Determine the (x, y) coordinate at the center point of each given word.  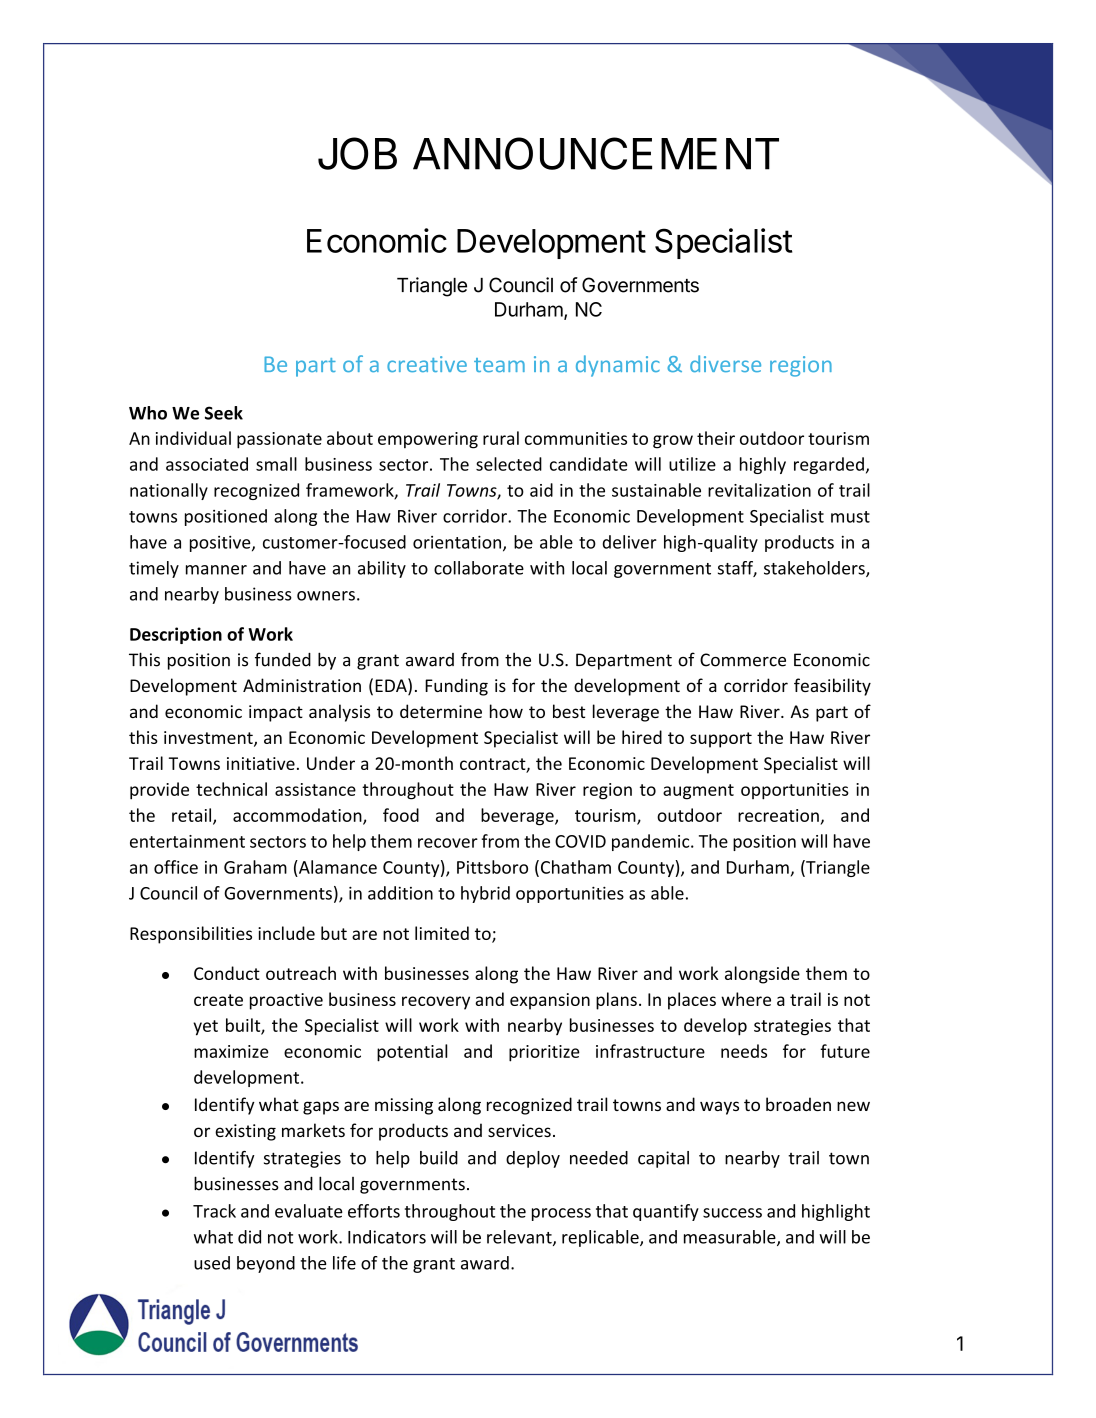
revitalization (759, 490)
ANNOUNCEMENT (596, 153)
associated (207, 464)
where (746, 999)
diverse (725, 363)
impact (276, 713)
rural (501, 438)
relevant (520, 1238)
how (506, 711)
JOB (357, 153)
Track (214, 1211)
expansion (550, 1001)
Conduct (227, 973)
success (732, 1213)
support (721, 740)
